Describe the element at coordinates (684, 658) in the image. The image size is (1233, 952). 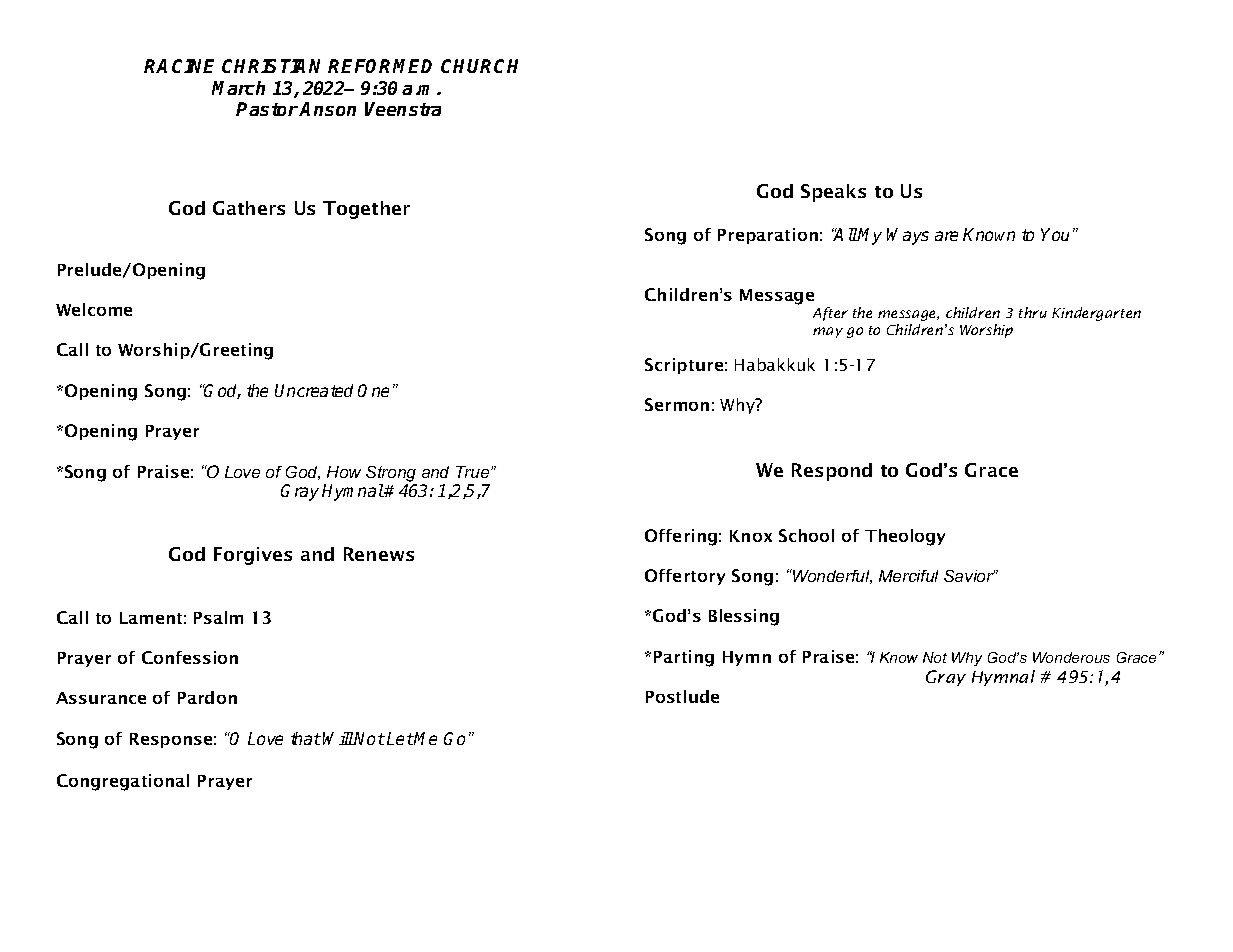
I see `Parting` at that location.
